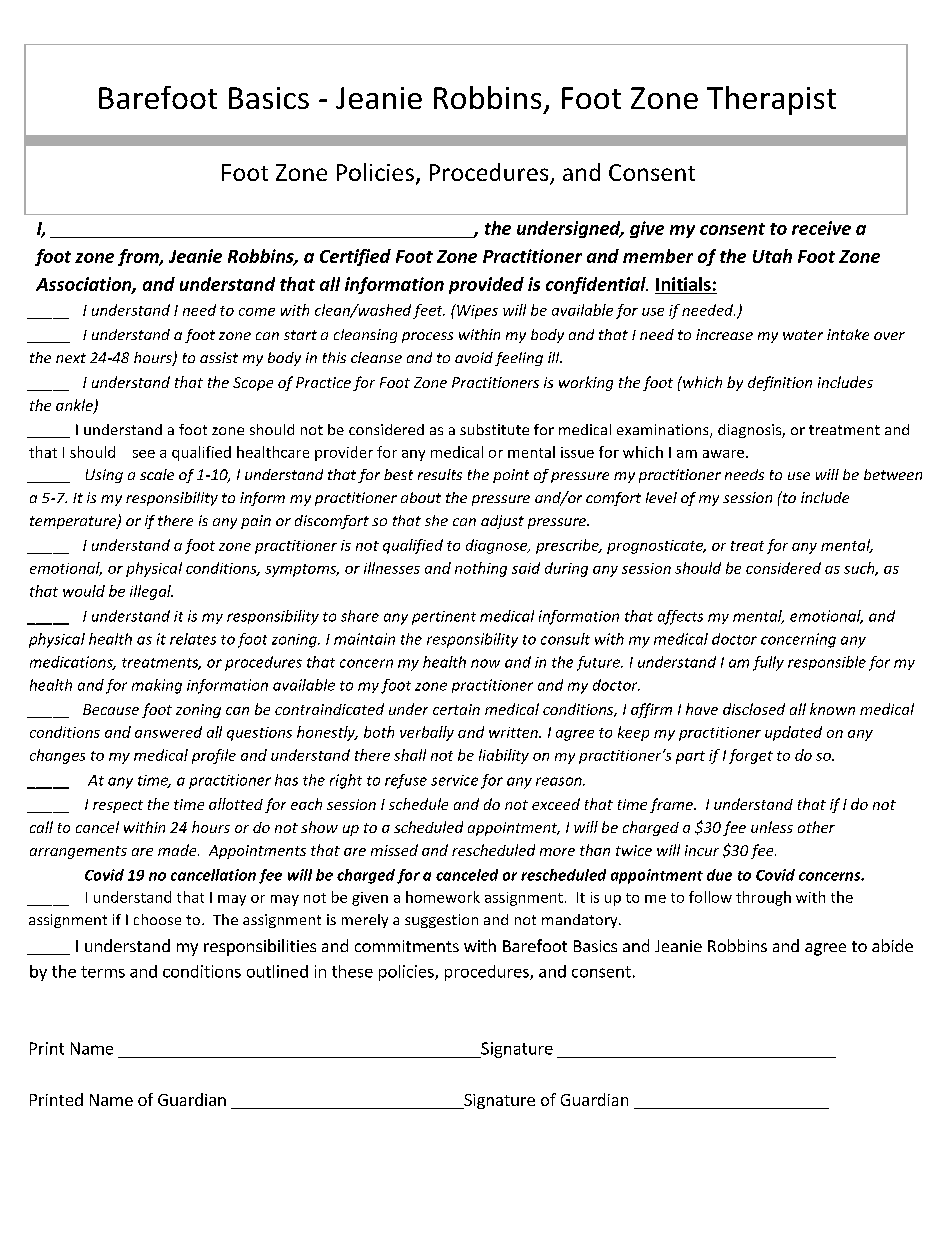 The height and width of the page is (1233, 952). What do you see at coordinates (803, 335) in the page?
I see `water` at bounding box center [803, 335].
